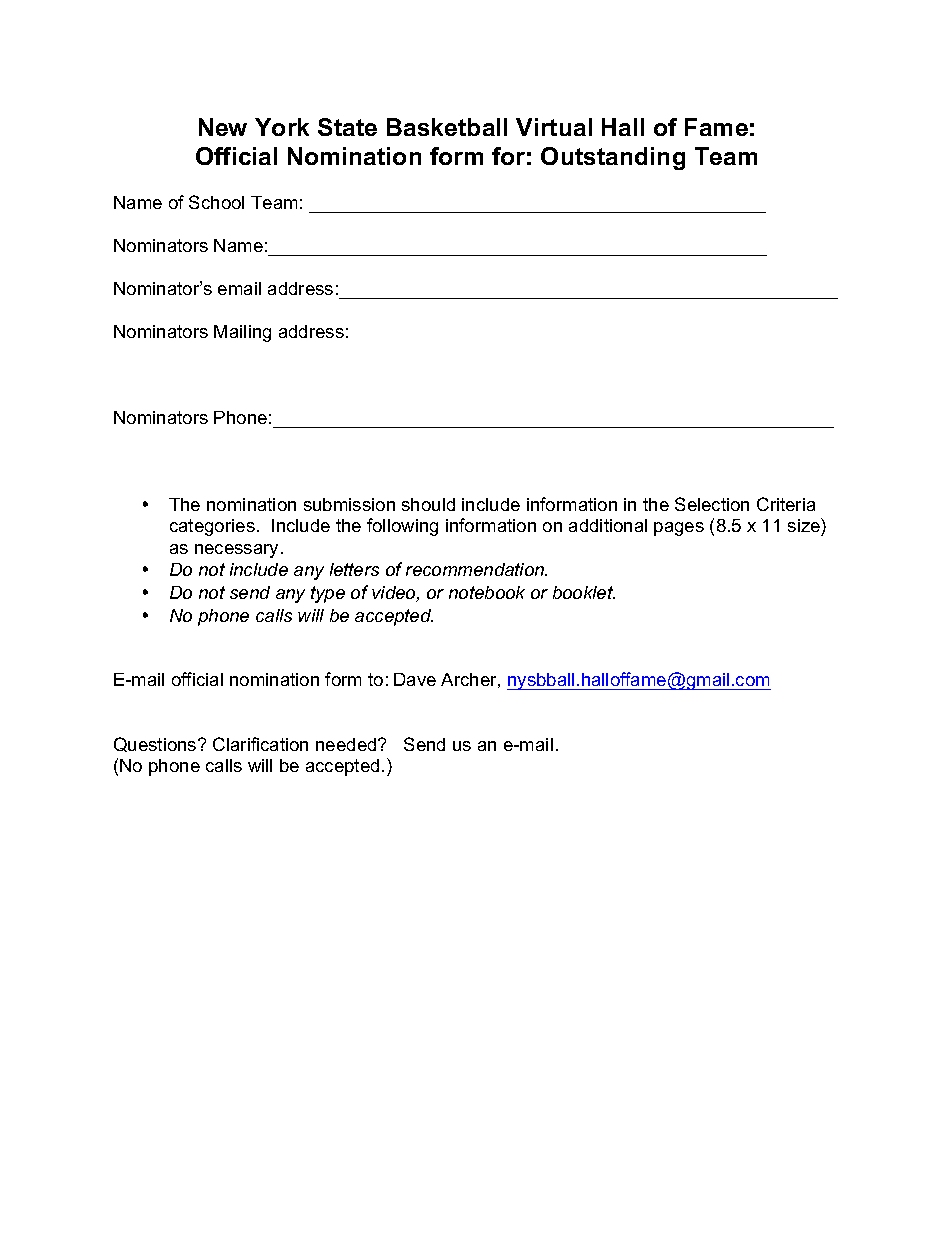  Describe the element at coordinates (260, 744) in the document. I see `Clarification` at that location.
